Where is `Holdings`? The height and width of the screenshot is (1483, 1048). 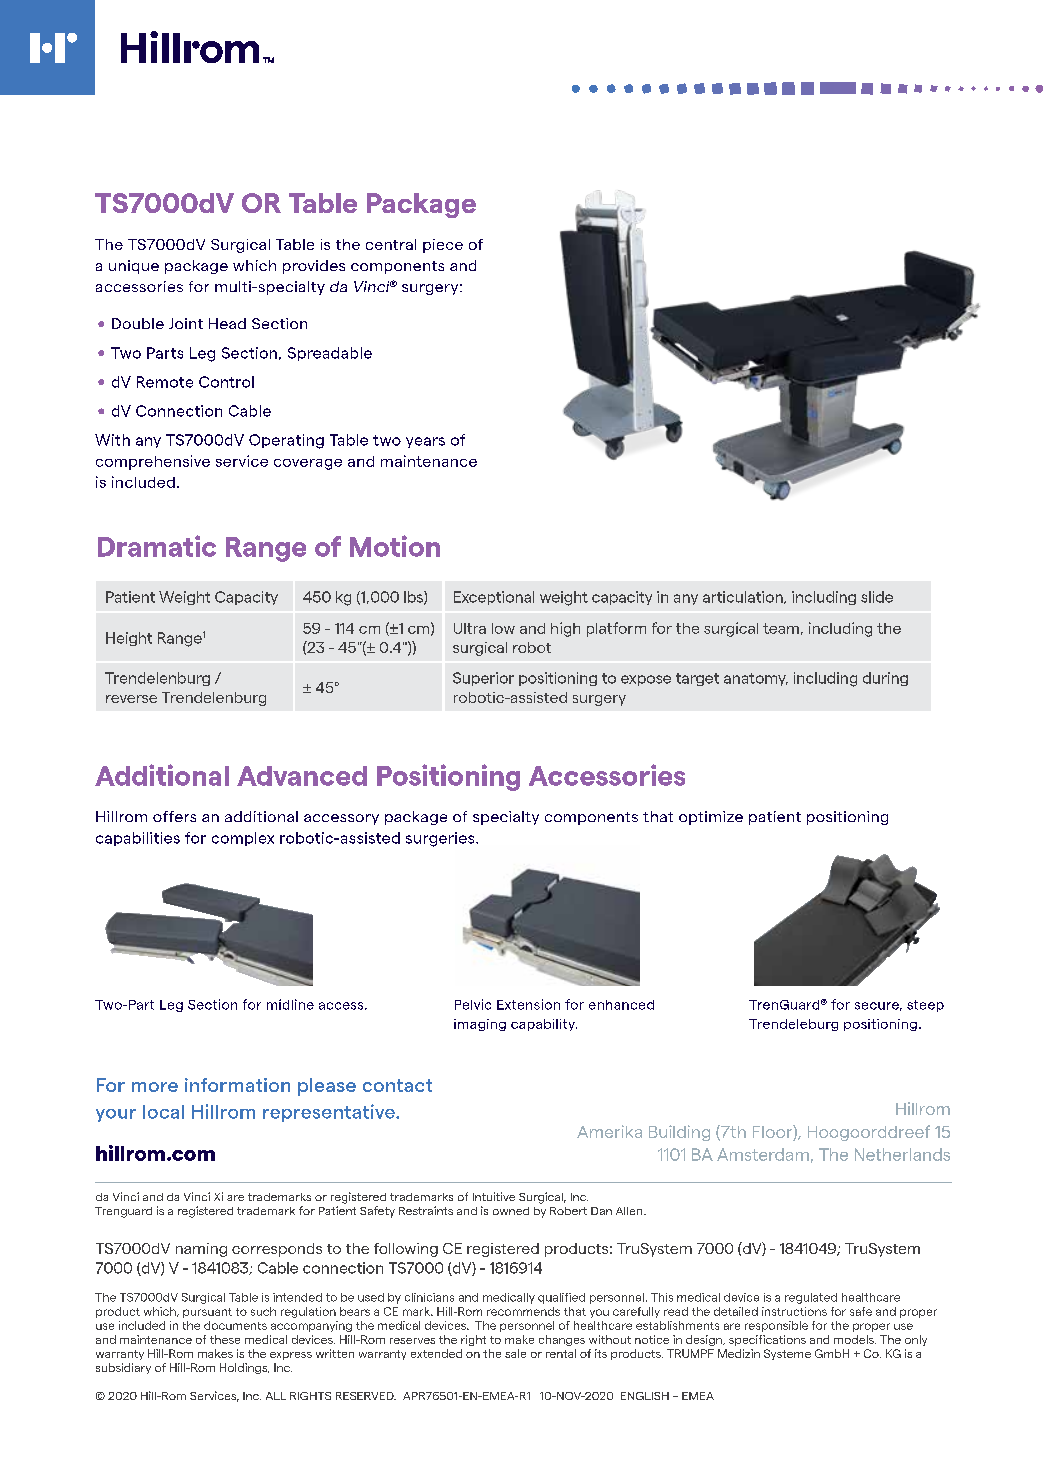
Holdings is located at coordinates (244, 1368).
